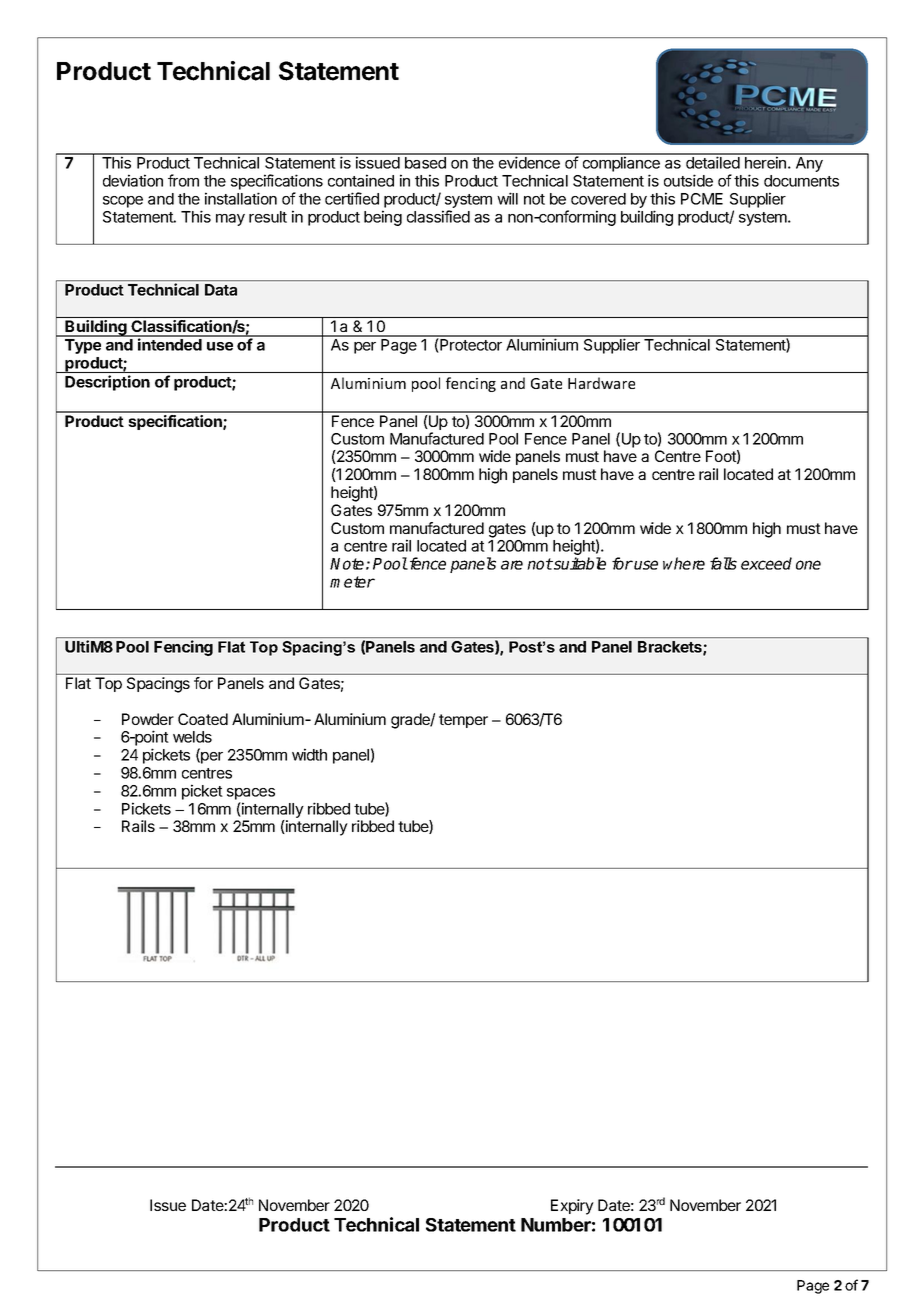 The width and height of the image is (924, 1308). What do you see at coordinates (688, 180) in the image?
I see `outside` at bounding box center [688, 180].
